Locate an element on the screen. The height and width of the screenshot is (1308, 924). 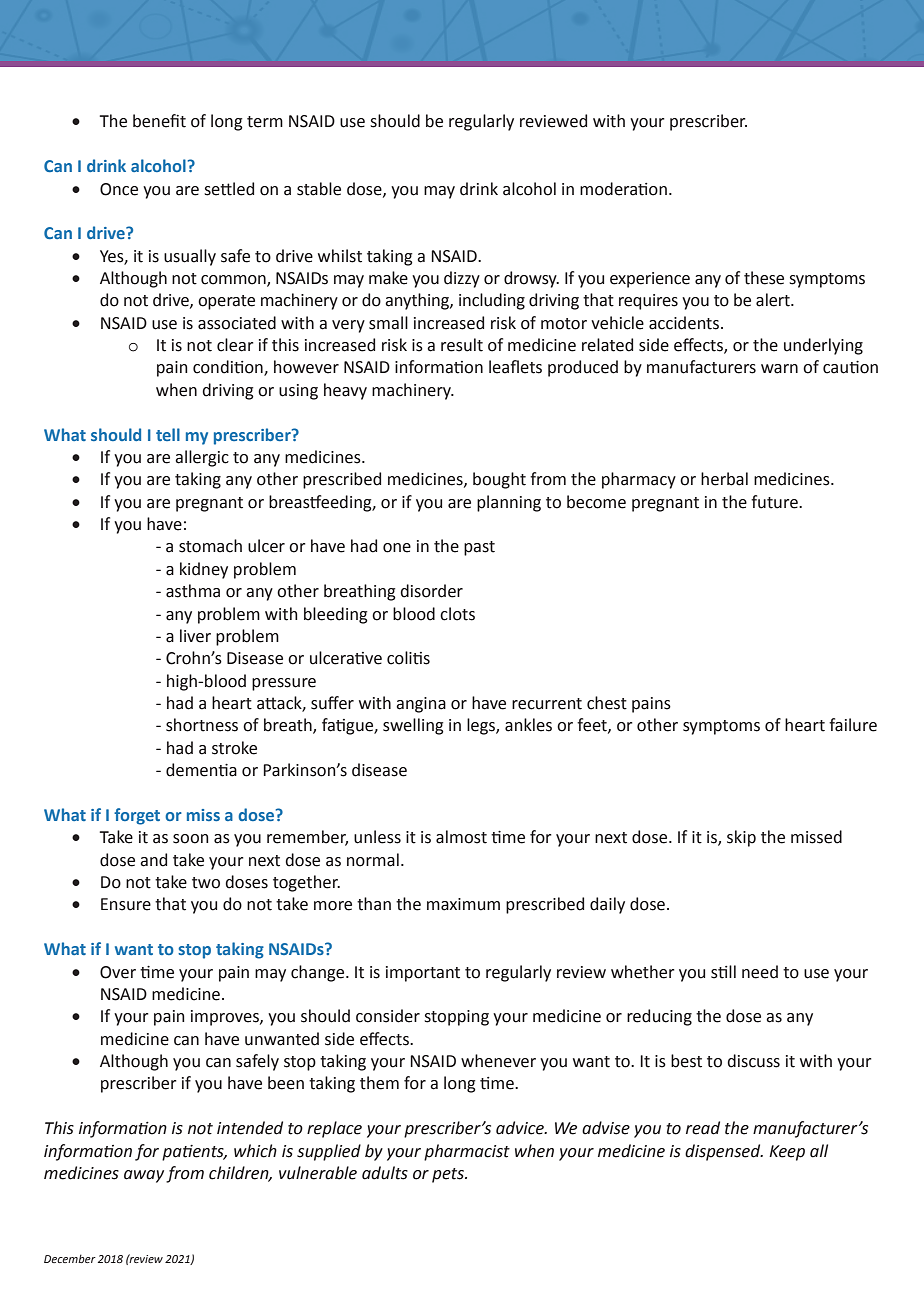
stable is located at coordinates (319, 189).
